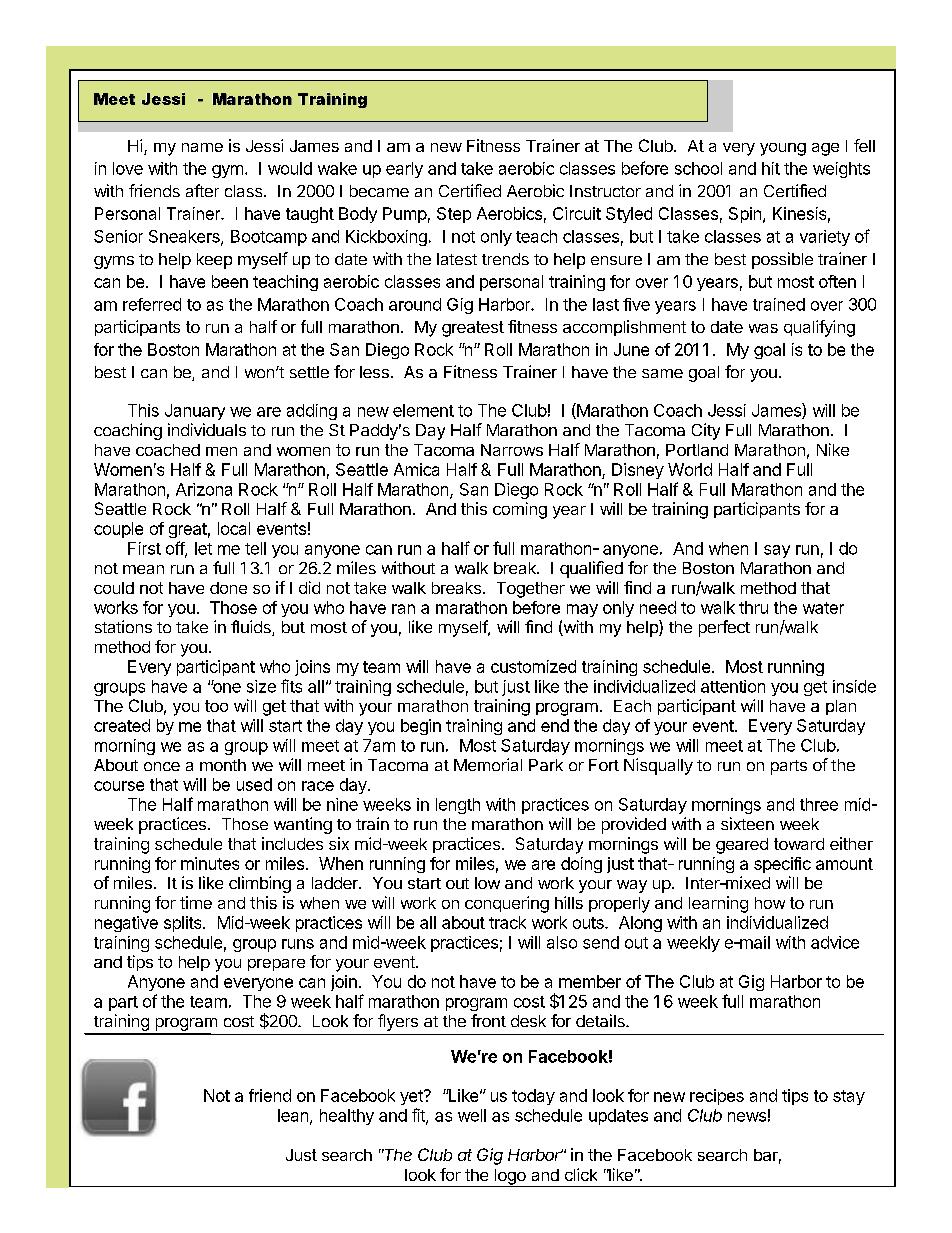 This page has width=952, height=1233. What do you see at coordinates (733, 686) in the page?
I see `attention` at bounding box center [733, 686].
